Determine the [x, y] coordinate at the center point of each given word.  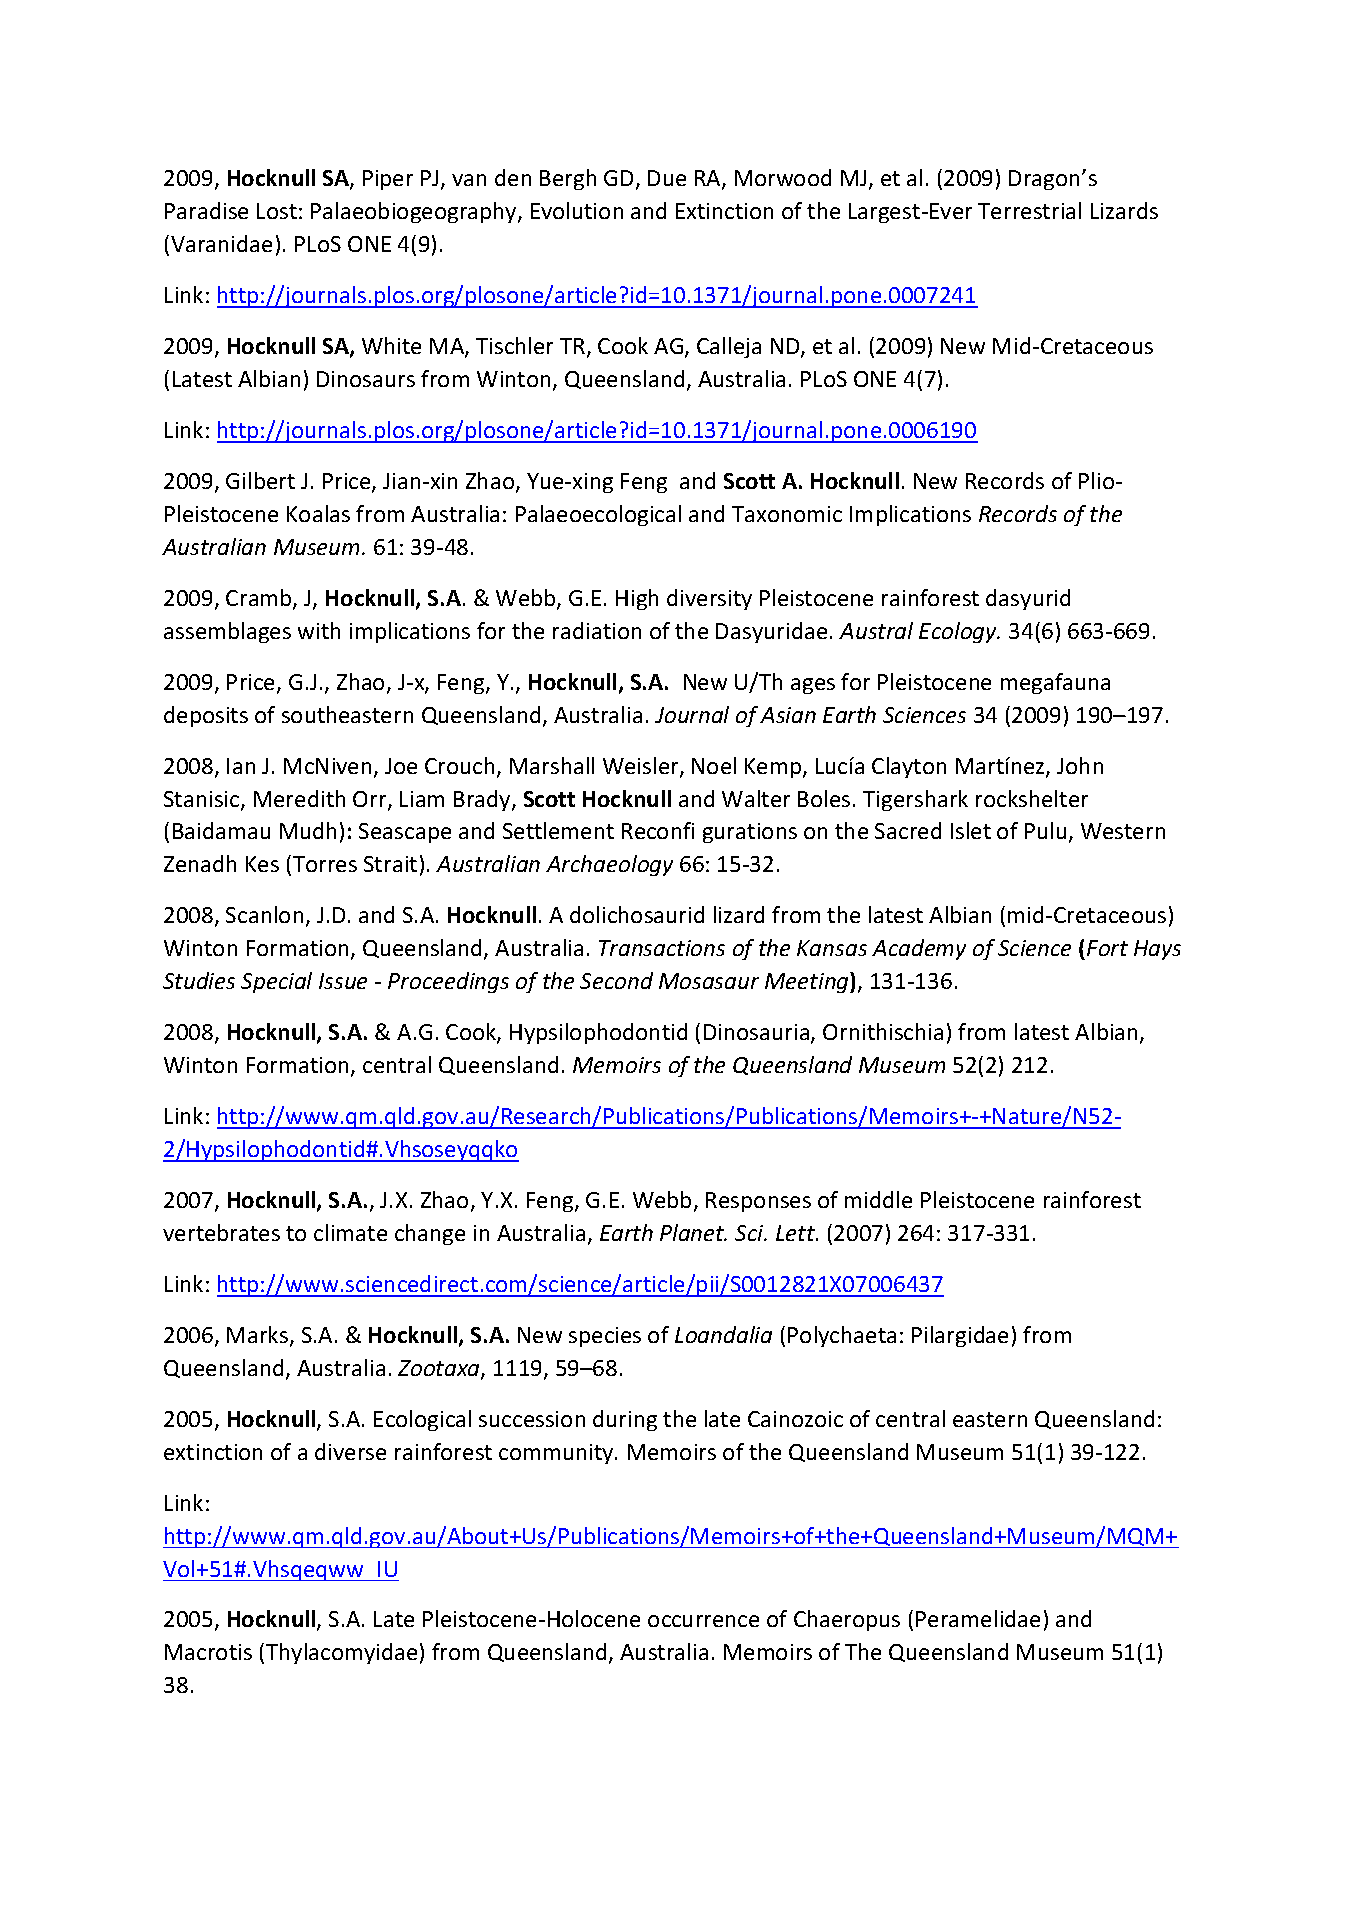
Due [667, 178]
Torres [325, 864]
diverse [350, 1451]
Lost [277, 211]
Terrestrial [1029, 210]
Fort [1107, 948]
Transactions [662, 948]
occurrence [703, 1621]
